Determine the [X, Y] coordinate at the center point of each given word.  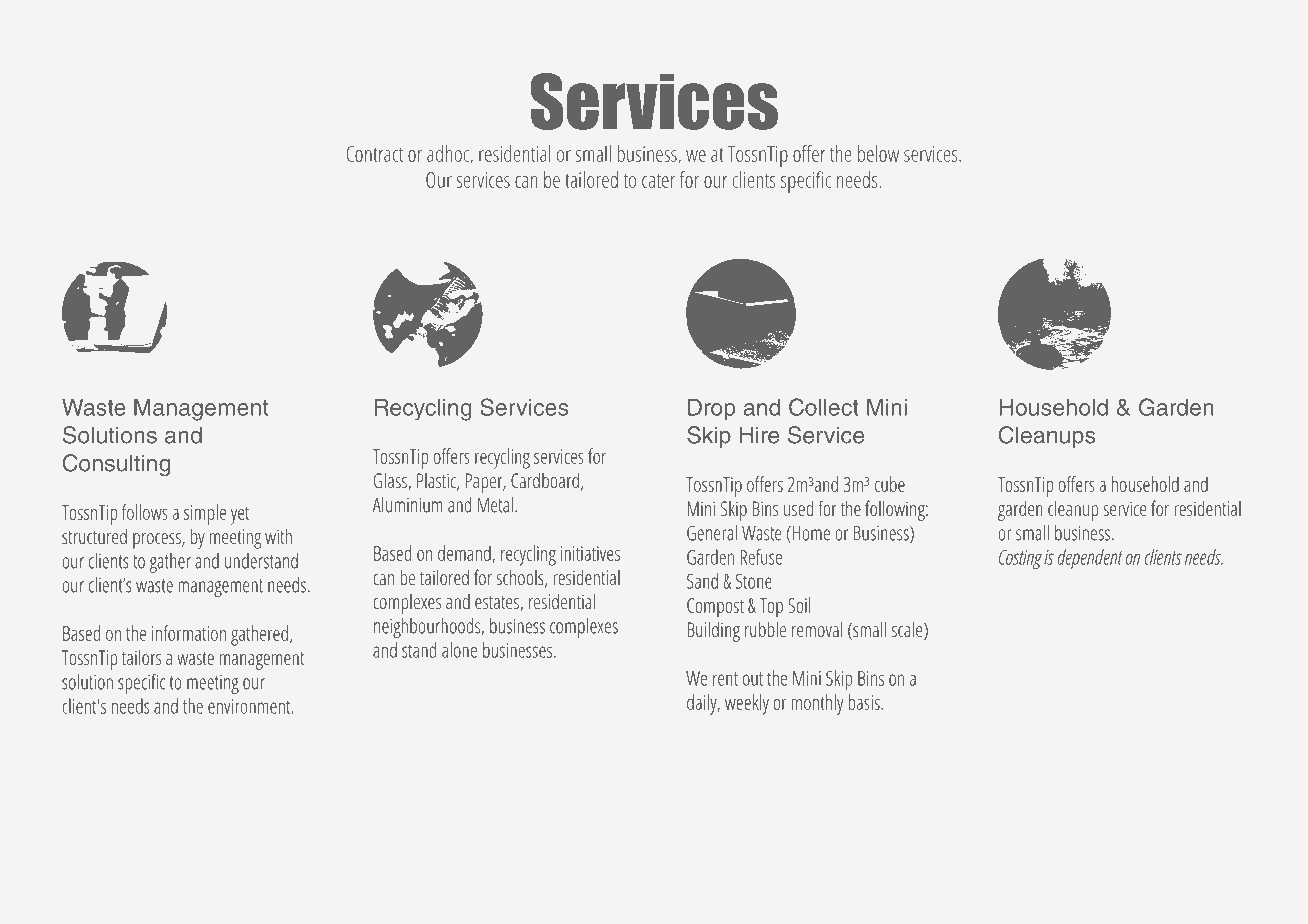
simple [205, 514]
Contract [374, 154]
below [878, 153]
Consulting [116, 465]
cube [890, 484]
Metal [495, 505]
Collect [824, 407]
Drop [711, 409]
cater [658, 180]
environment [250, 706]
